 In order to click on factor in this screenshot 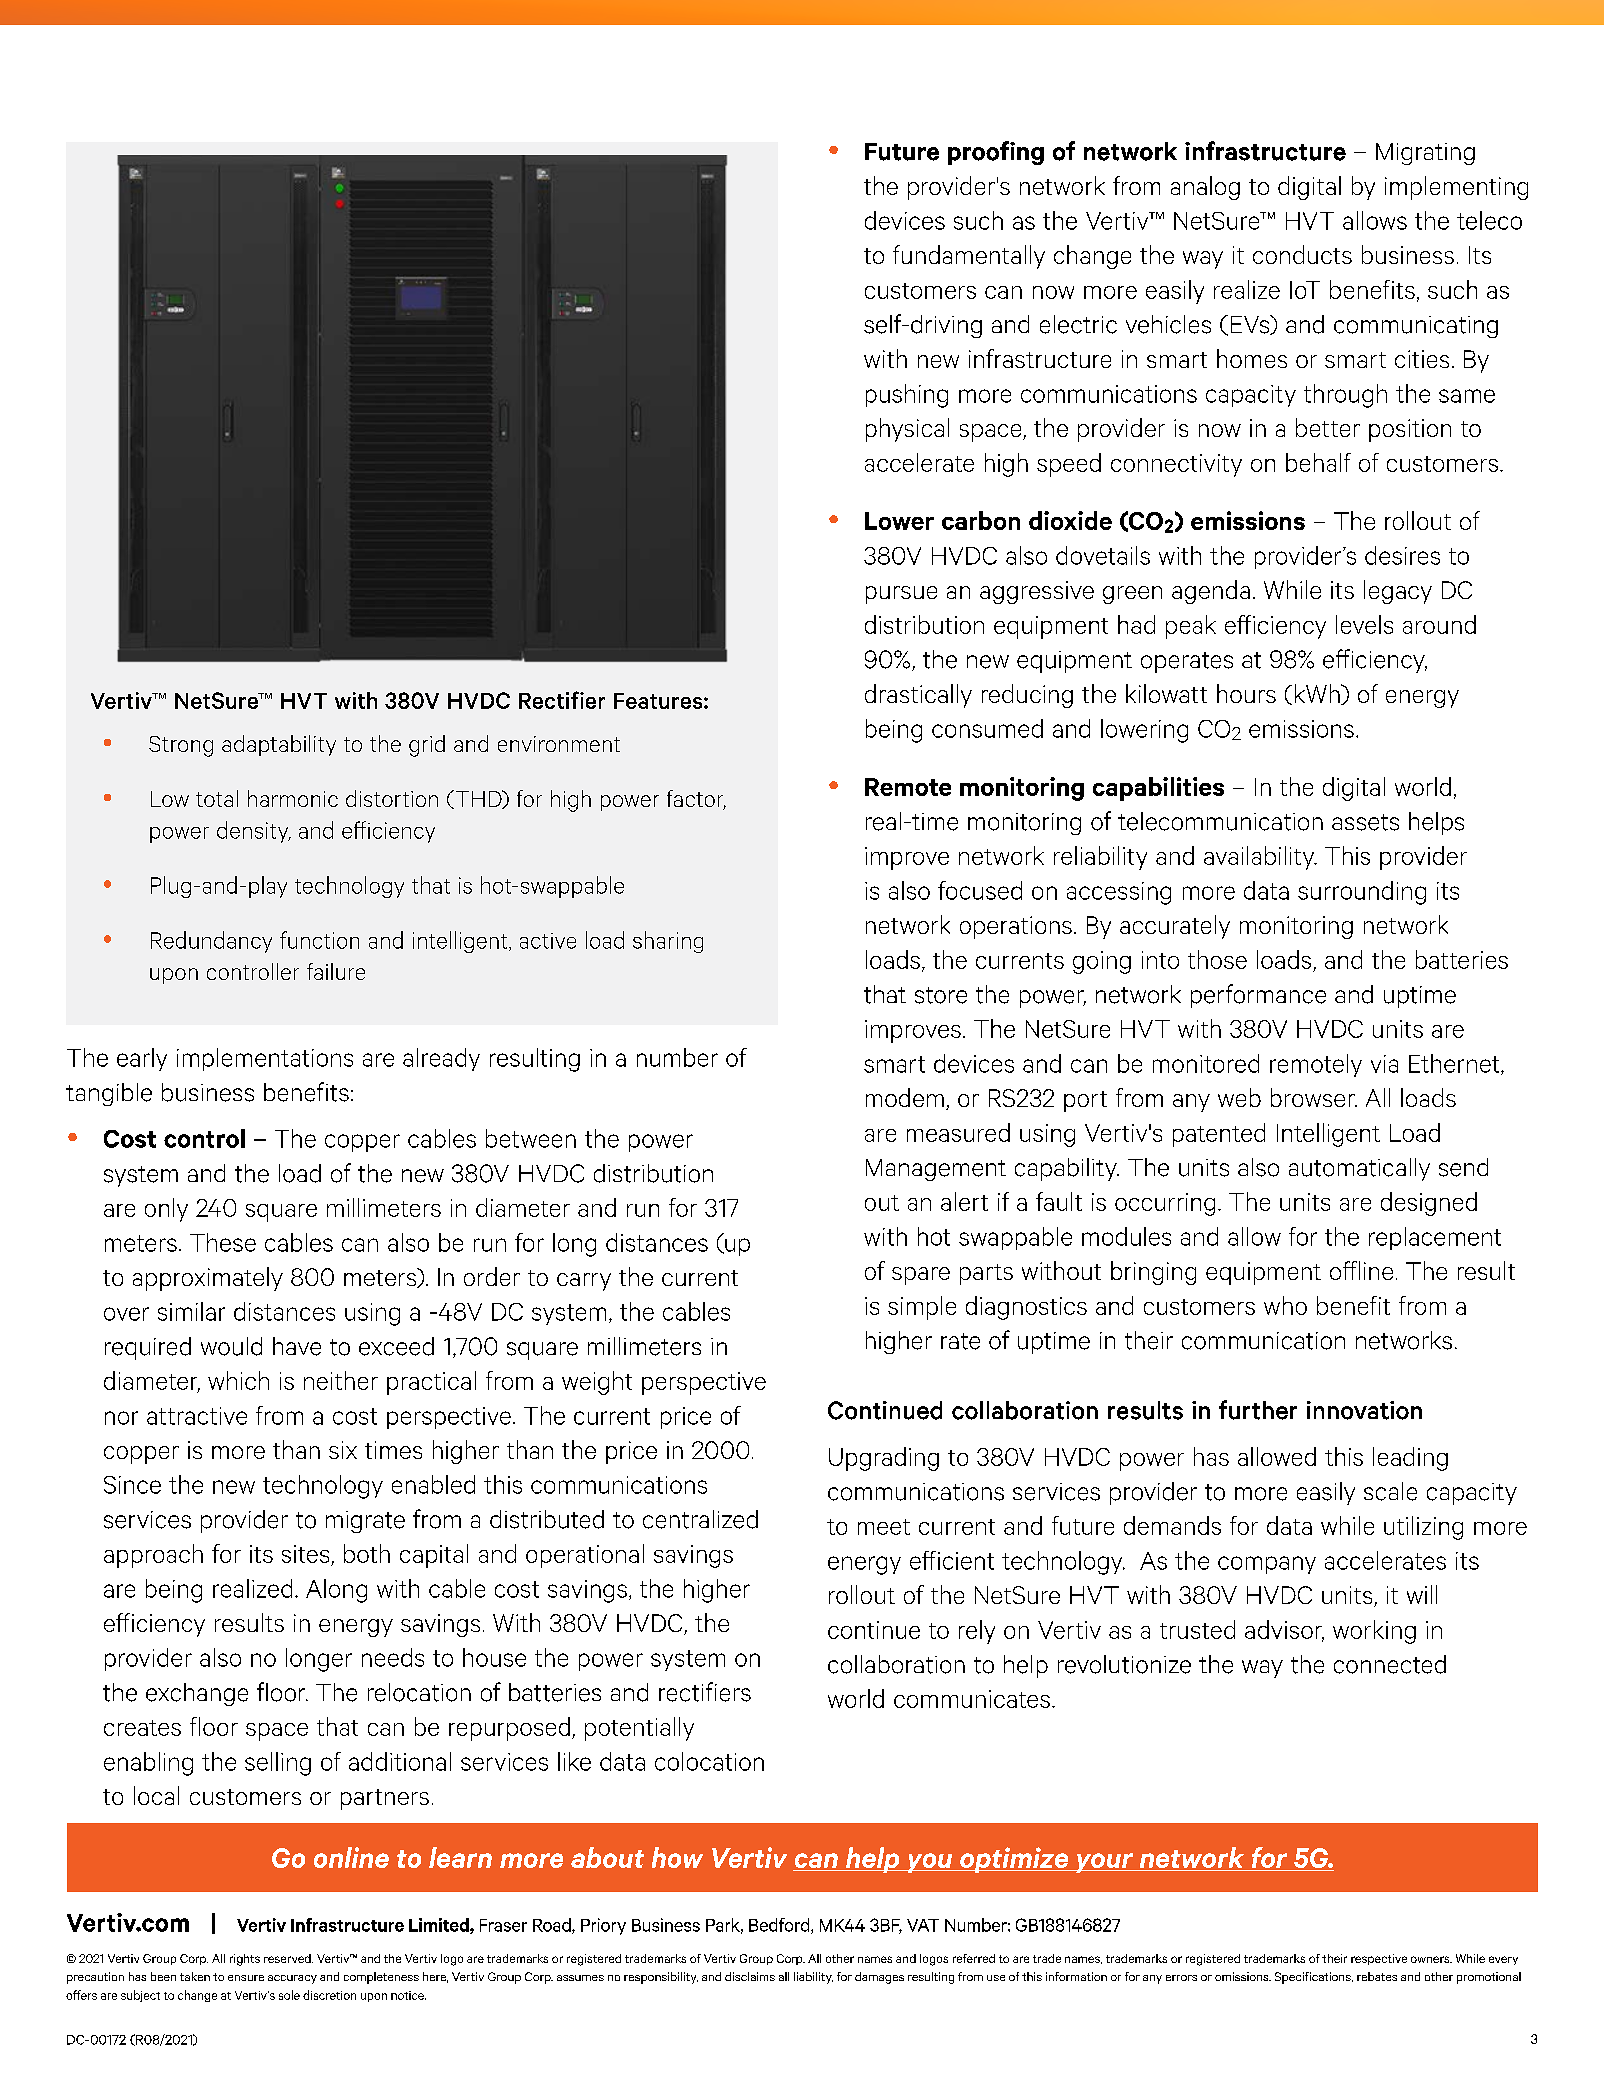, I will do `click(696, 800)`.
